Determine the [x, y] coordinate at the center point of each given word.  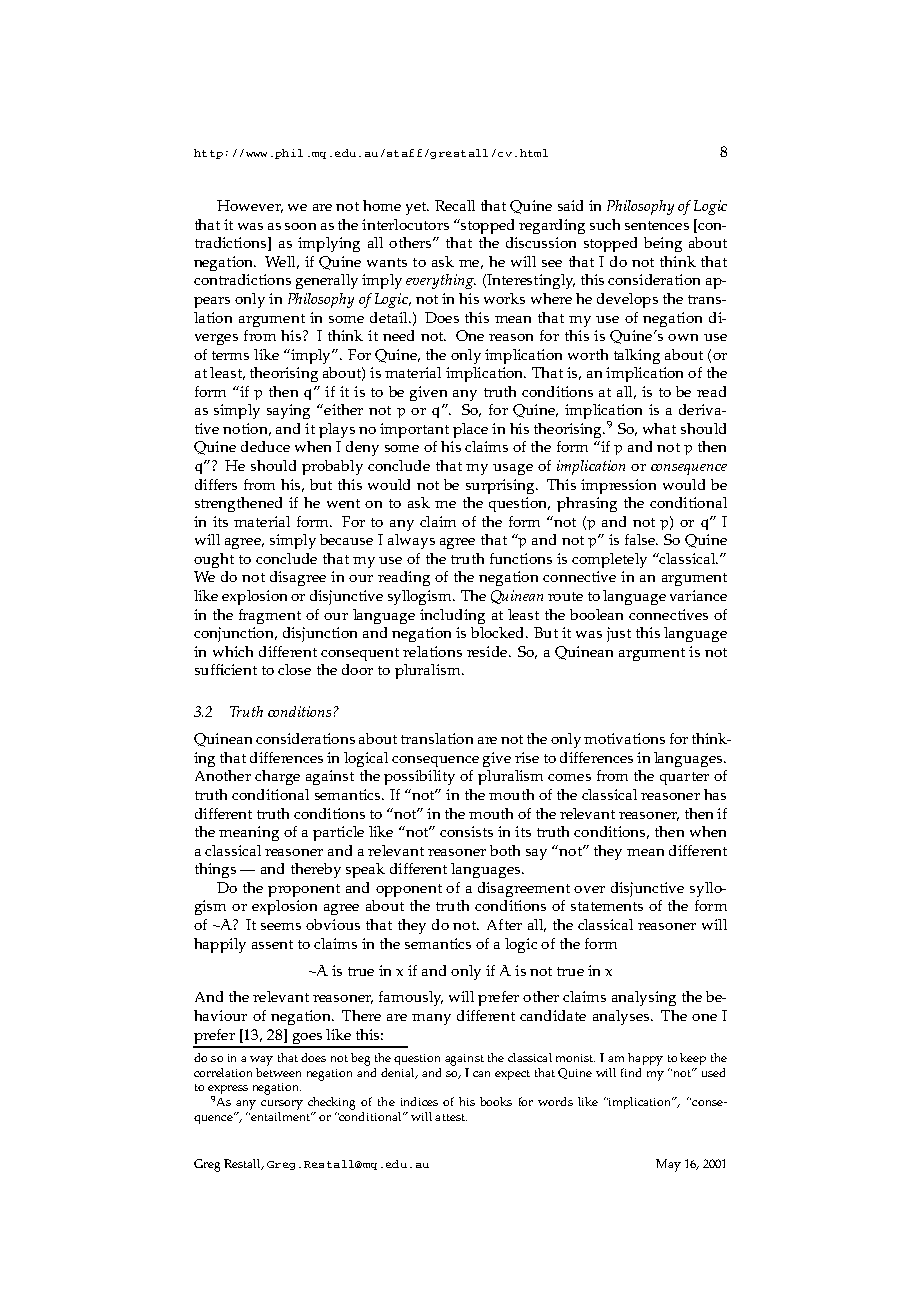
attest [451, 1117]
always [411, 541]
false [641, 539]
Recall [455, 205]
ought [214, 560]
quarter [684, 778]
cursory [282, 1105]
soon [300, 226]
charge [277, 777]
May [668, 1165]
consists [466, 831]
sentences [657, 225]
